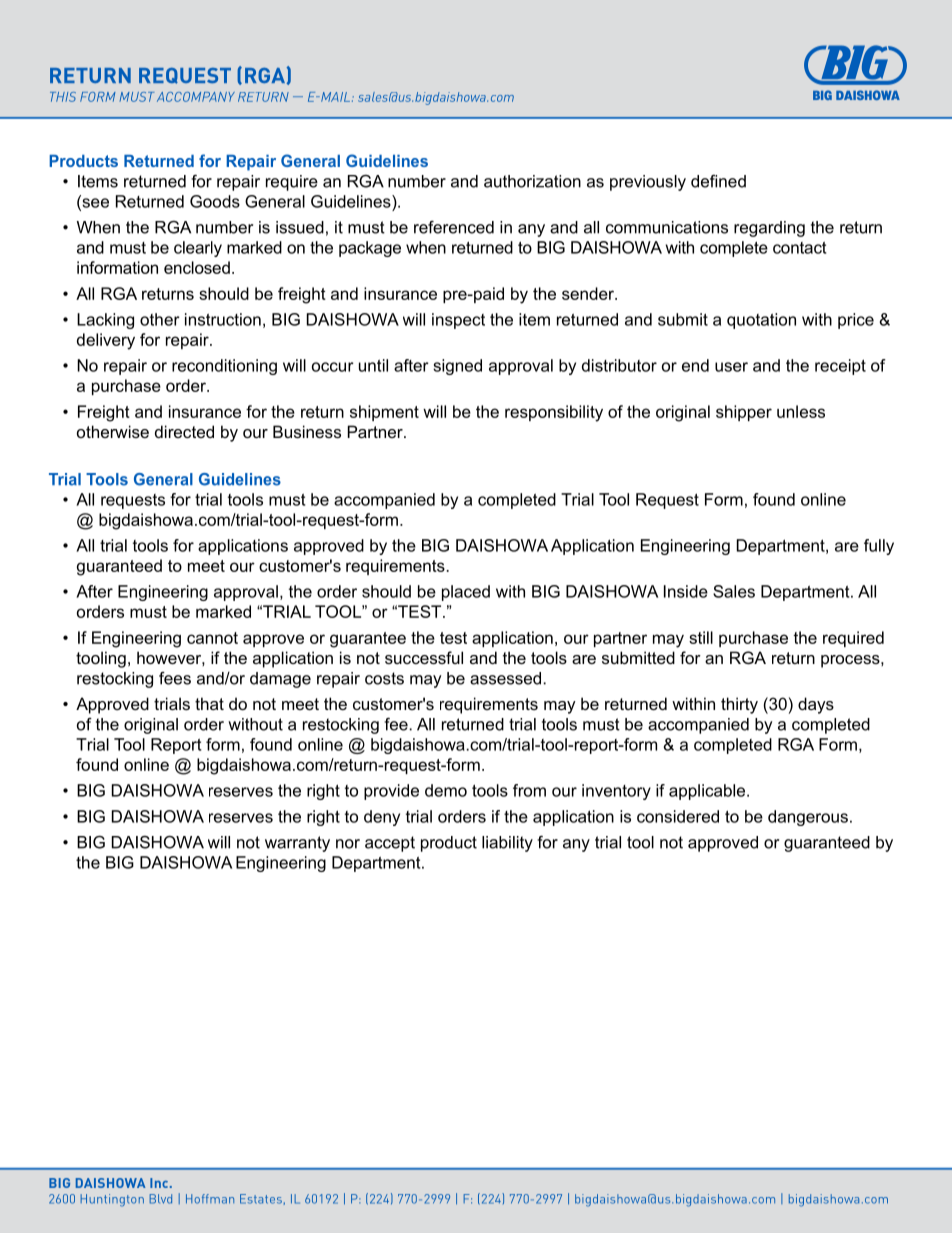  I want to click on defined, so click(718, 181).
